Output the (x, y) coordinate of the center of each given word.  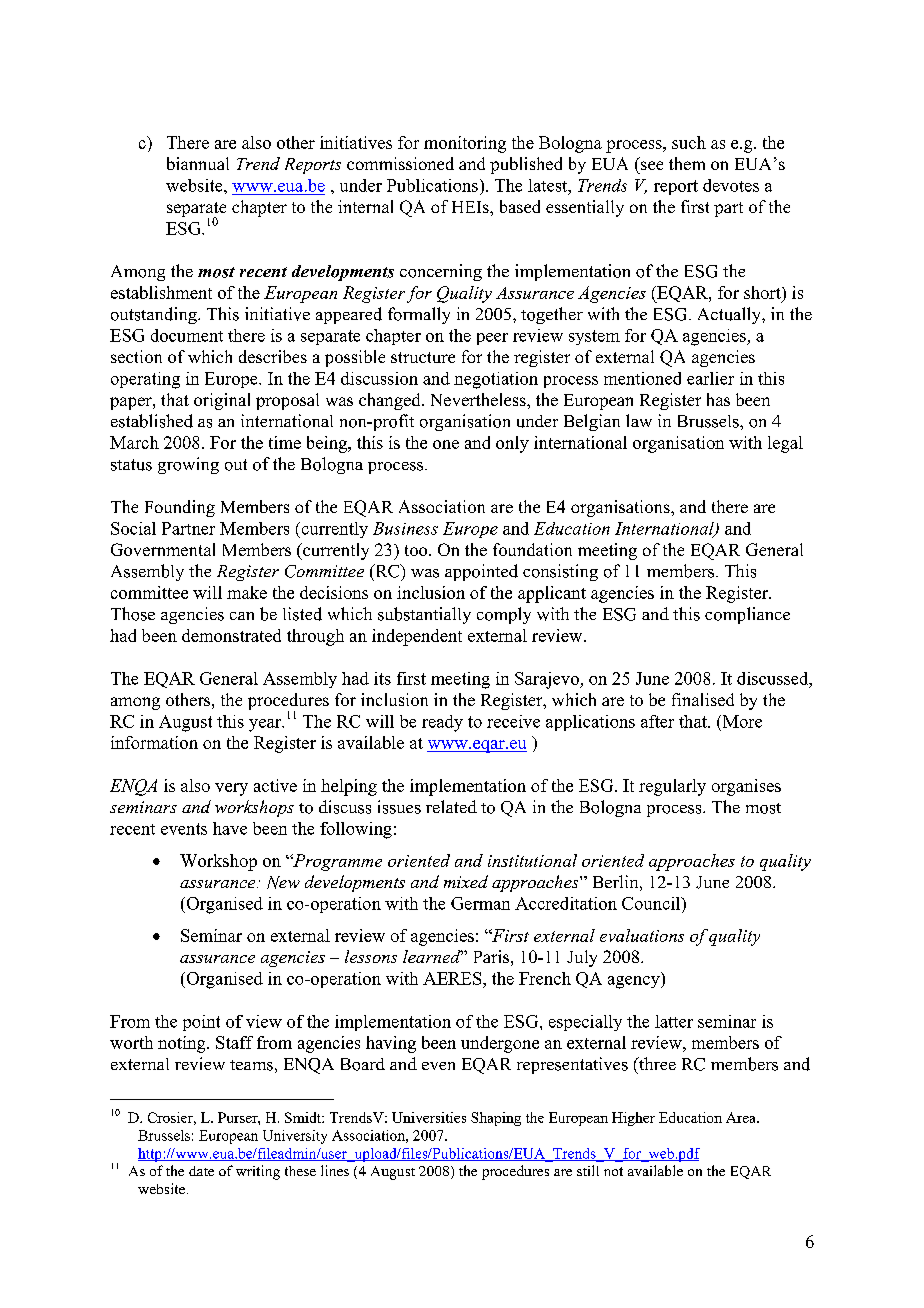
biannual (198, 163)
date (201, 1171)
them (687, 163)
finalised (703, 699)
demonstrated (231, 635)
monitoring (465, 144)
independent (417, 637)
